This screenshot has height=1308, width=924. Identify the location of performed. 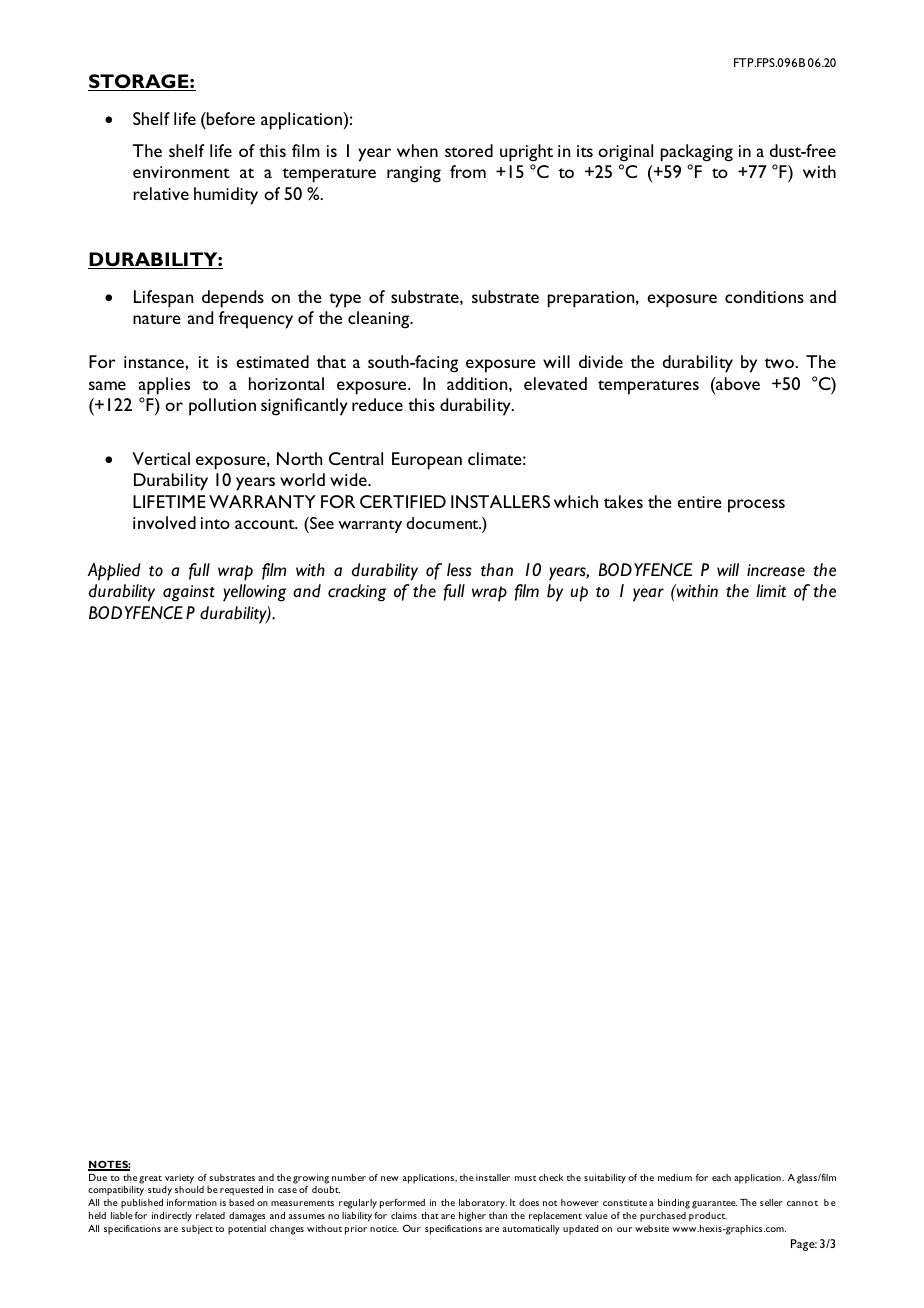
(402, 1204).
